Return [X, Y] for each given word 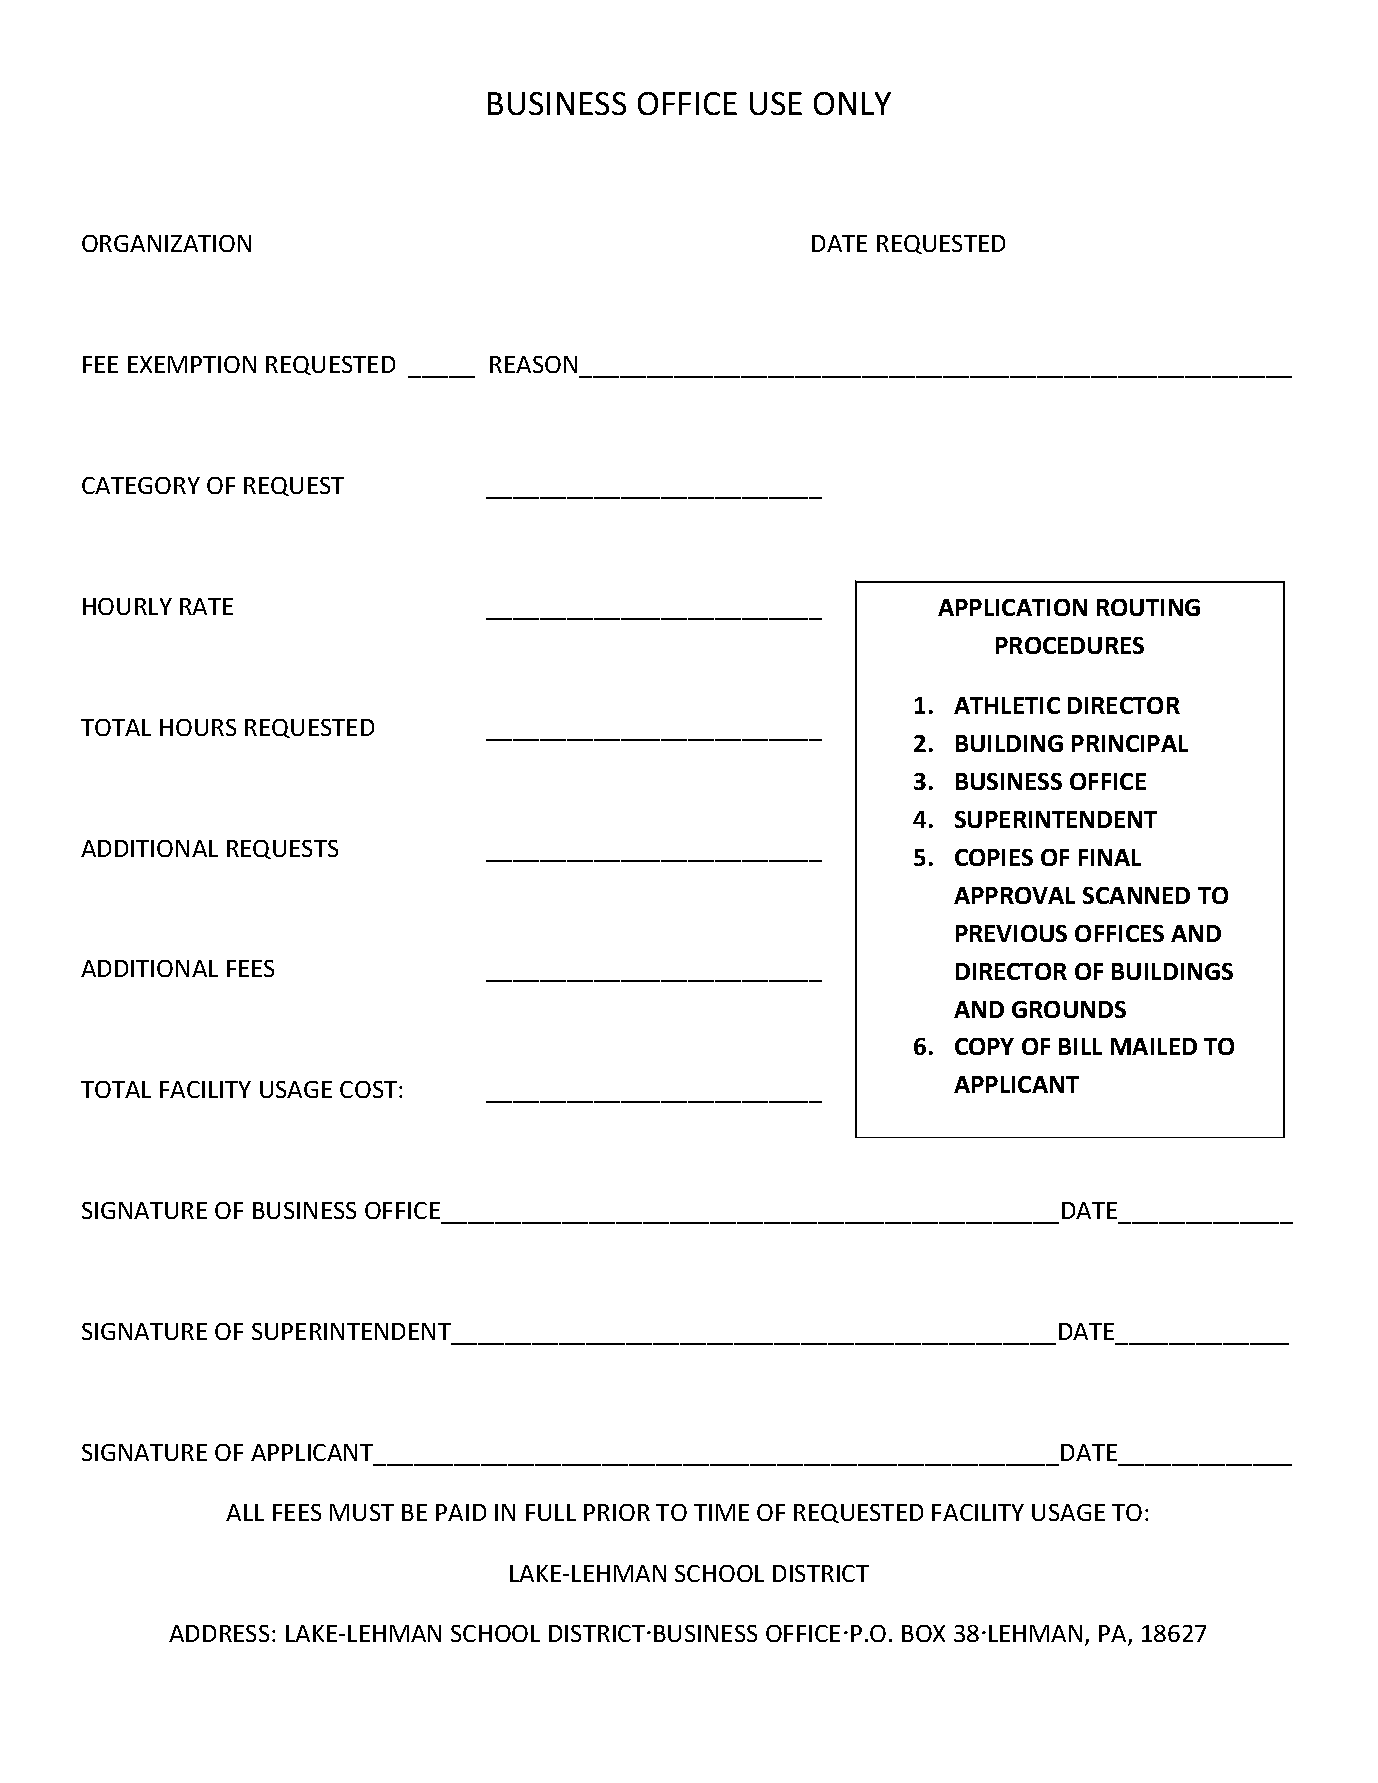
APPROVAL [1014, 895]
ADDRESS [219, 1633]
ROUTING [1148, 607]
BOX [923, 1633]
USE [776, 103]
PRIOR [617, 1512]
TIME [721, 1512]
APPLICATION [1012, 607]
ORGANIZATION [166, 243]
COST [370, 1089]
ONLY [852, 103]
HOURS [198, 727]
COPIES [994, 857]
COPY [984, 1046]
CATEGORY [141, 485]
